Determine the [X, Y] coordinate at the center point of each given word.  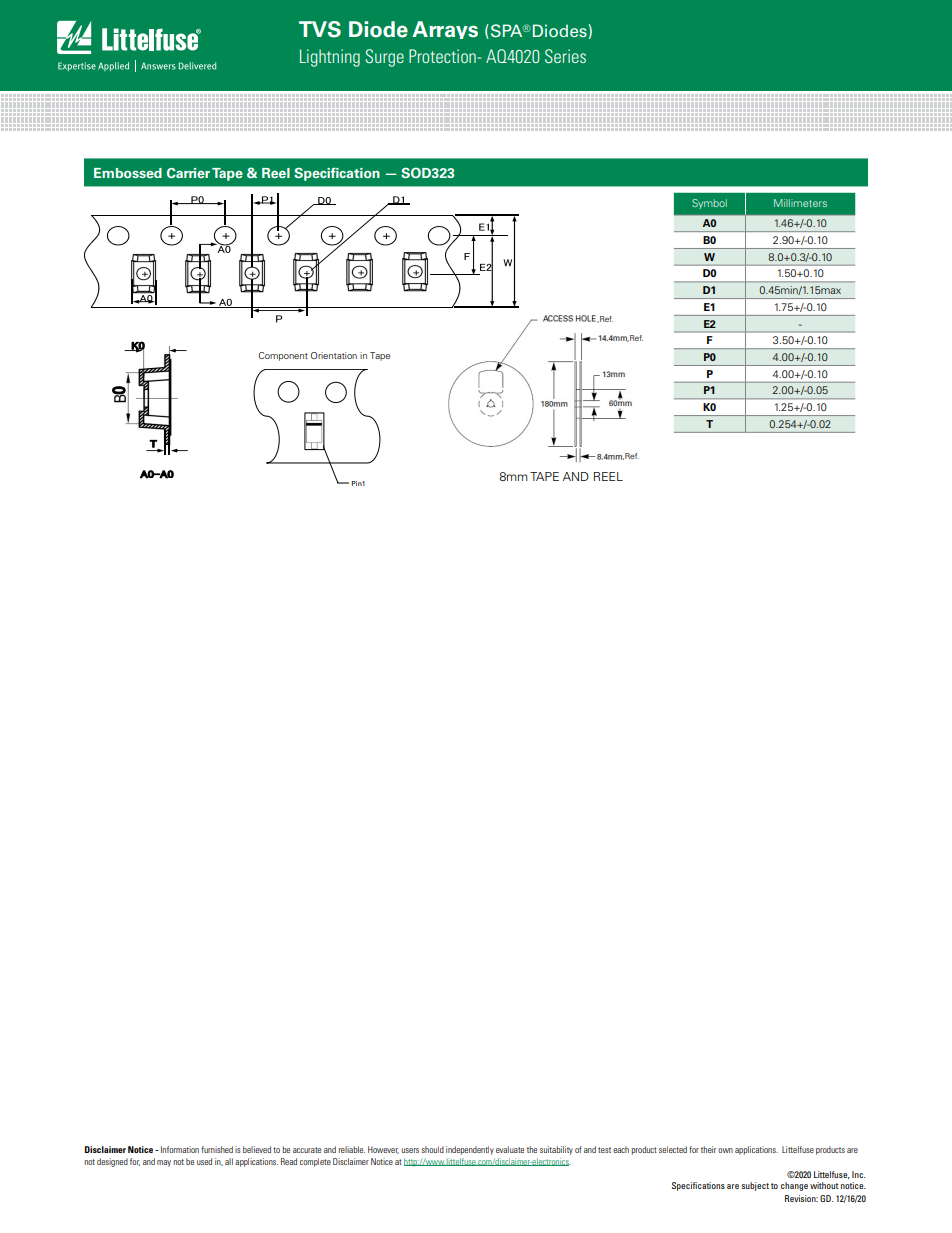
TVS [320, 29]
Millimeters [800, 203]
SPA [506, 31]
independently [470, 1150]
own [725, 1150]
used [204, 1161]
